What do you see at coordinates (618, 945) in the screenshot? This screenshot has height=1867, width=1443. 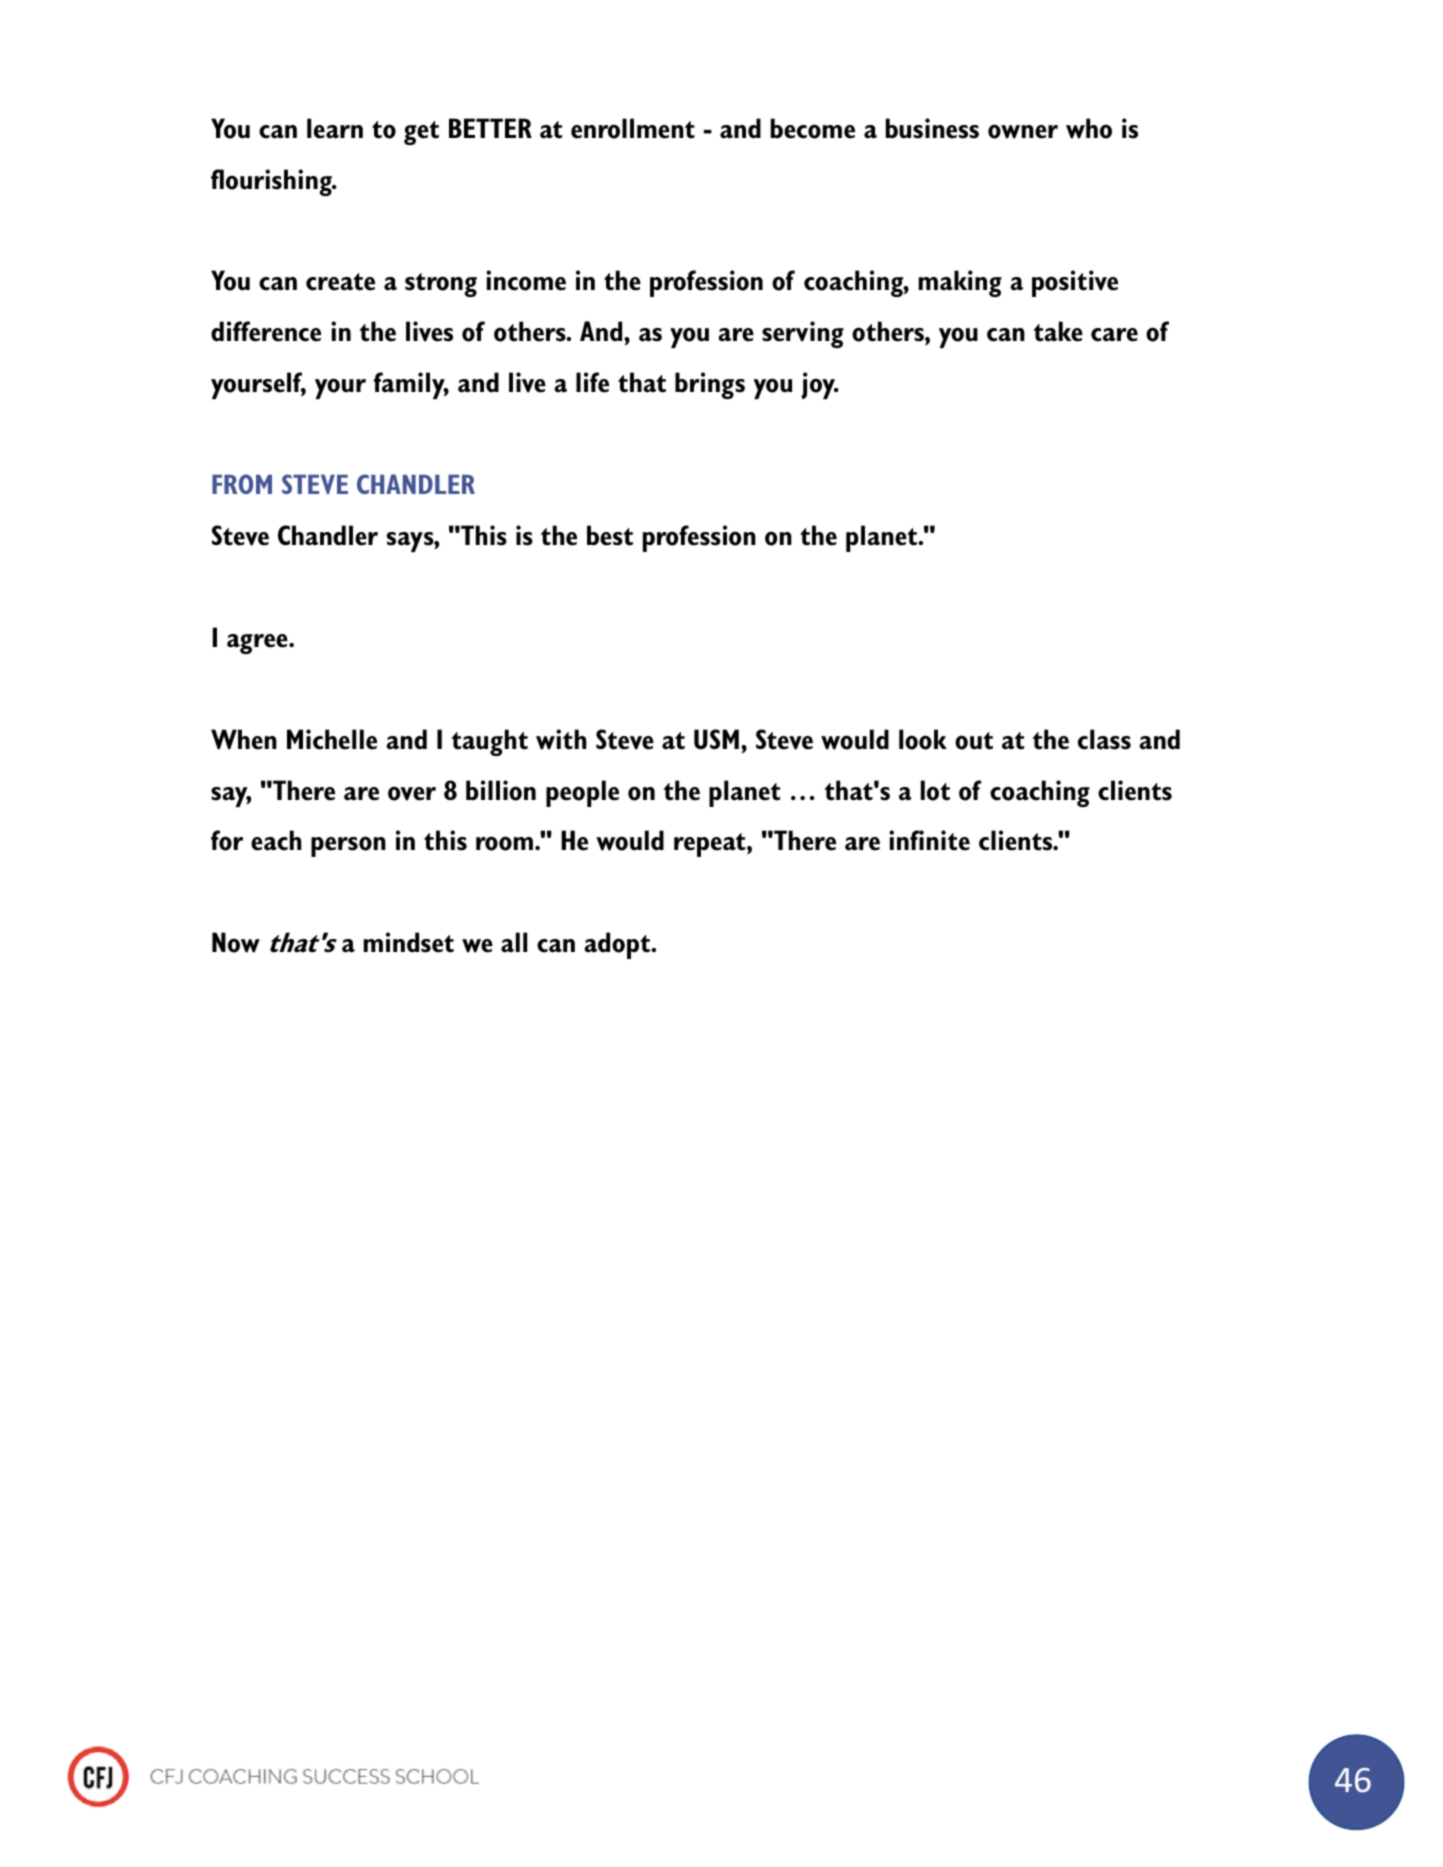 I see `adopt` at bounding box center [618, 945].
